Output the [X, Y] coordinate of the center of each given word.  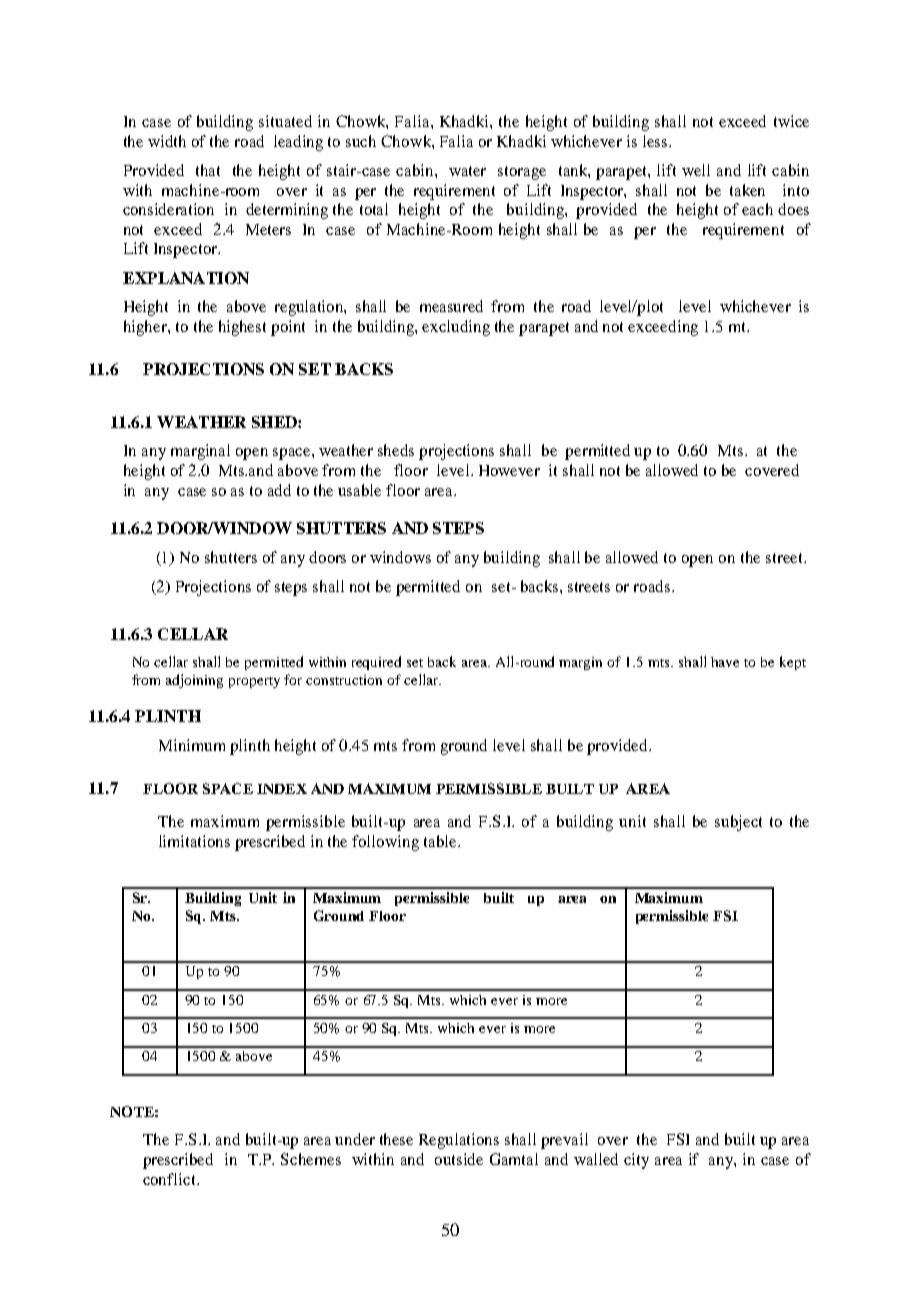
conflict [170, 1179]
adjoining [194, 681]
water [467, 171]
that [208, 170]
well [696, 170]
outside [459, 1159]
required [376, 663]
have [725, 662]
